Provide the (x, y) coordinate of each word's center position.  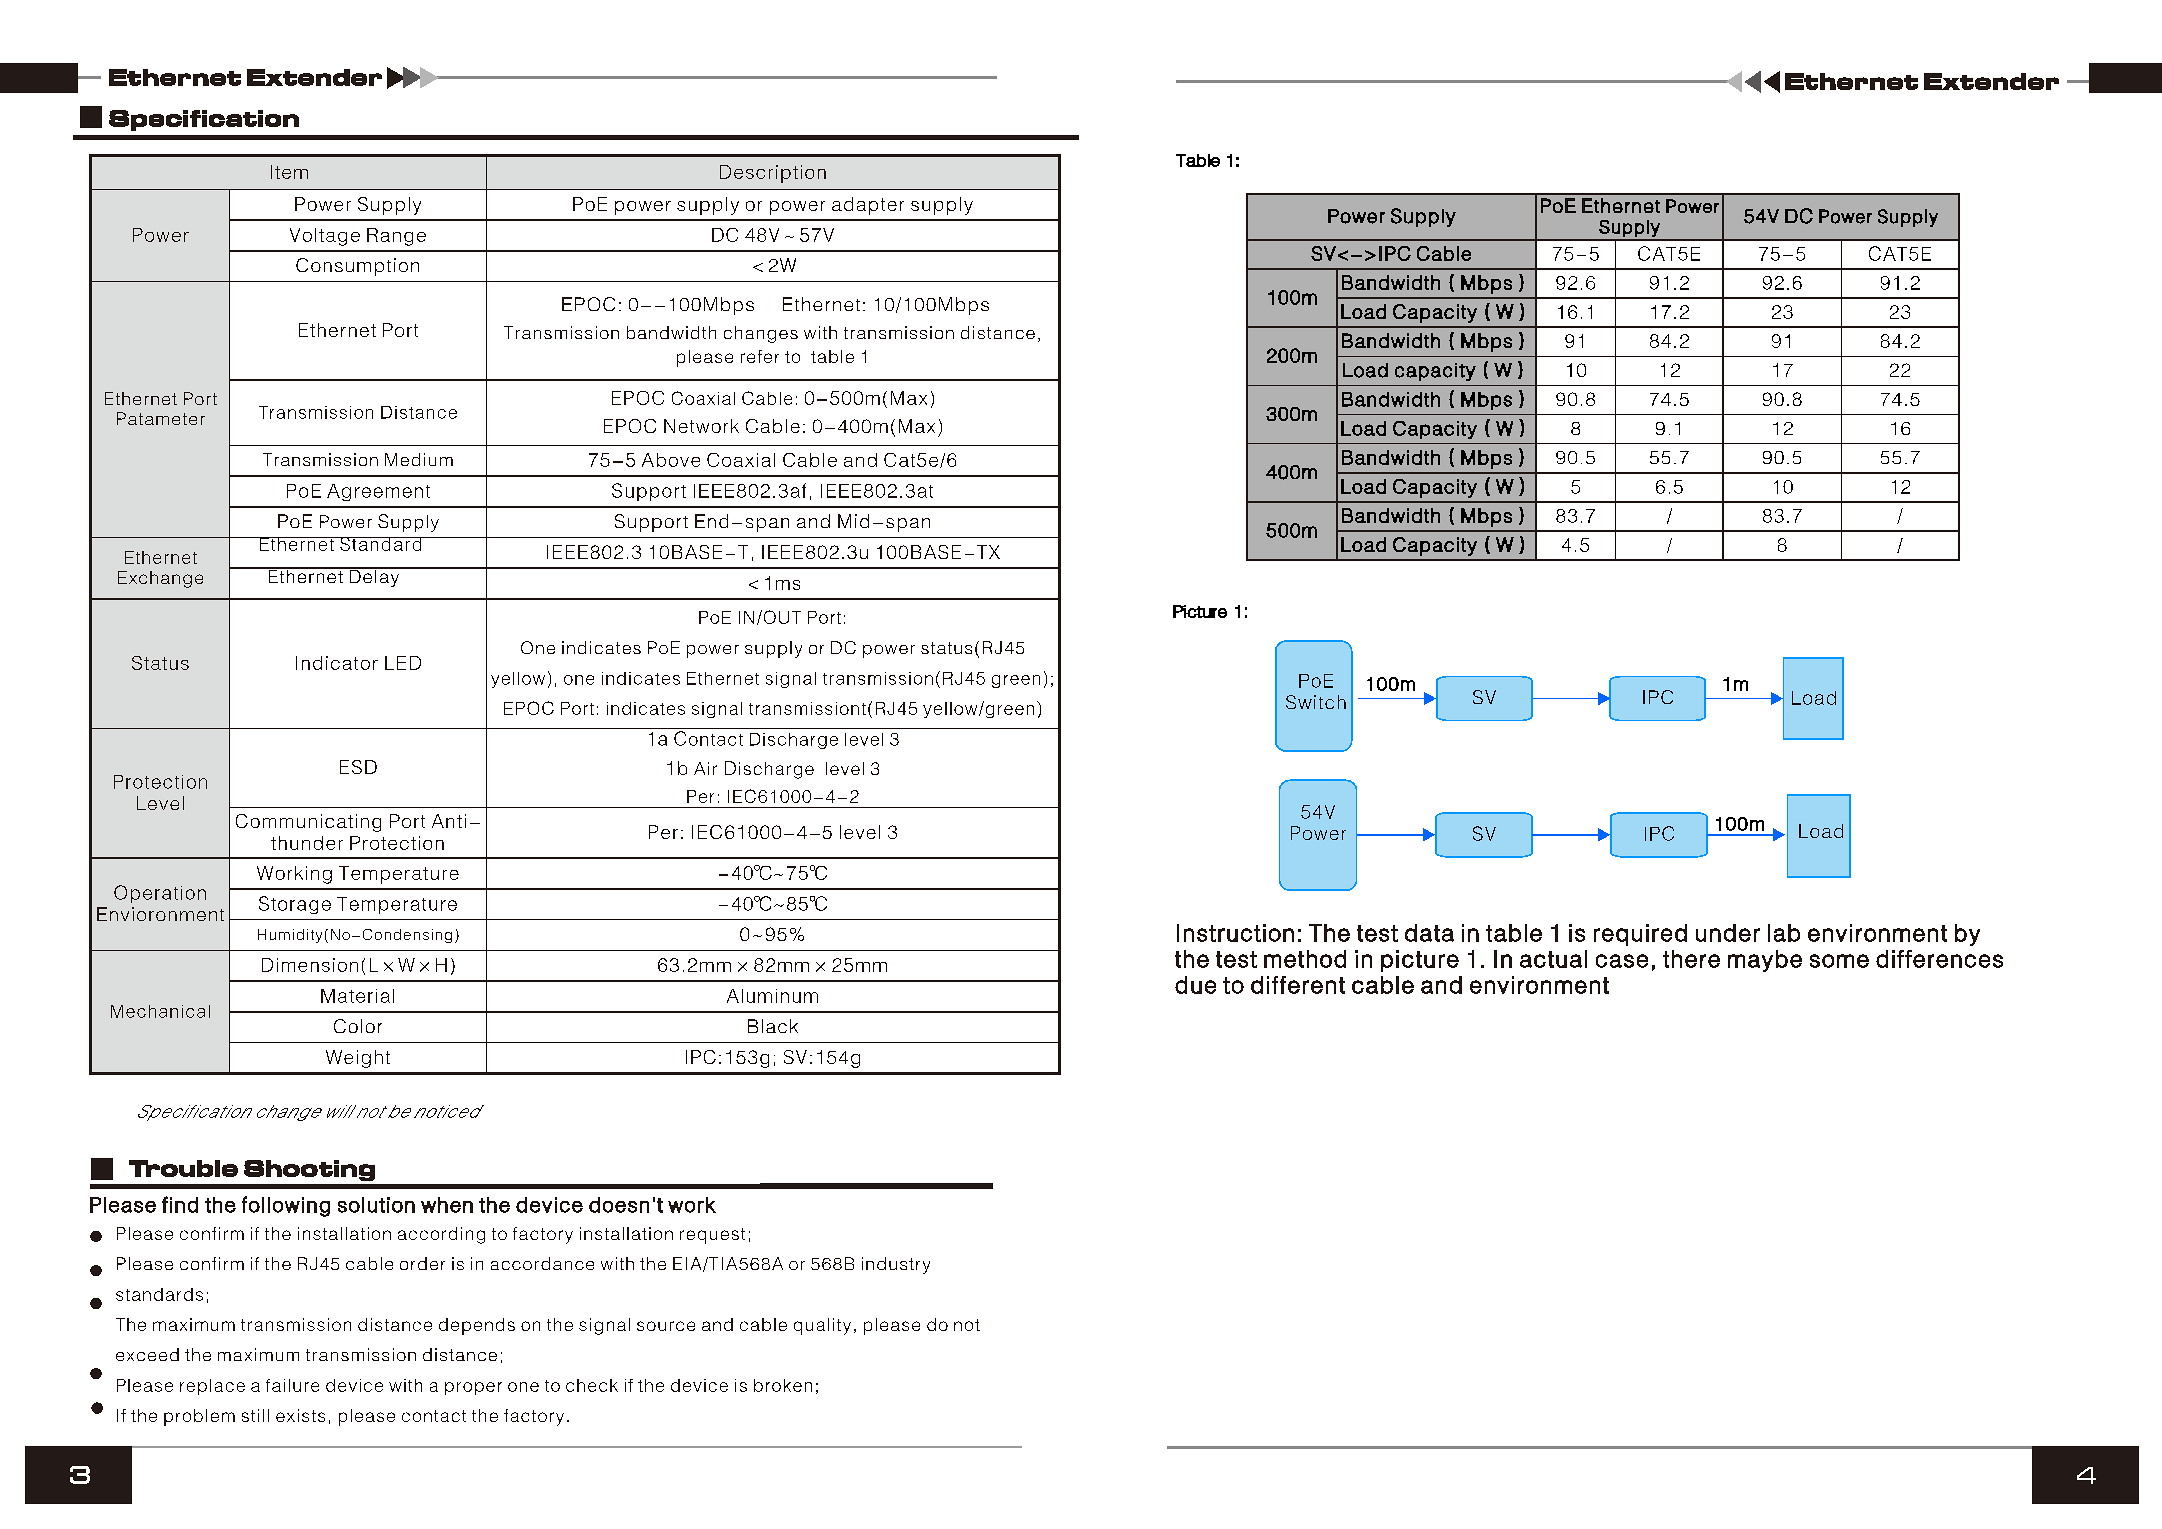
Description (773, 174)
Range (396, 237)
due (1195, 985)
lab (1784, 933)
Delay (374, 577)
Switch (1316, 702)
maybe (1765, 961)
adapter (868, 206)
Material (357, 996)
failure (292, 1385)
